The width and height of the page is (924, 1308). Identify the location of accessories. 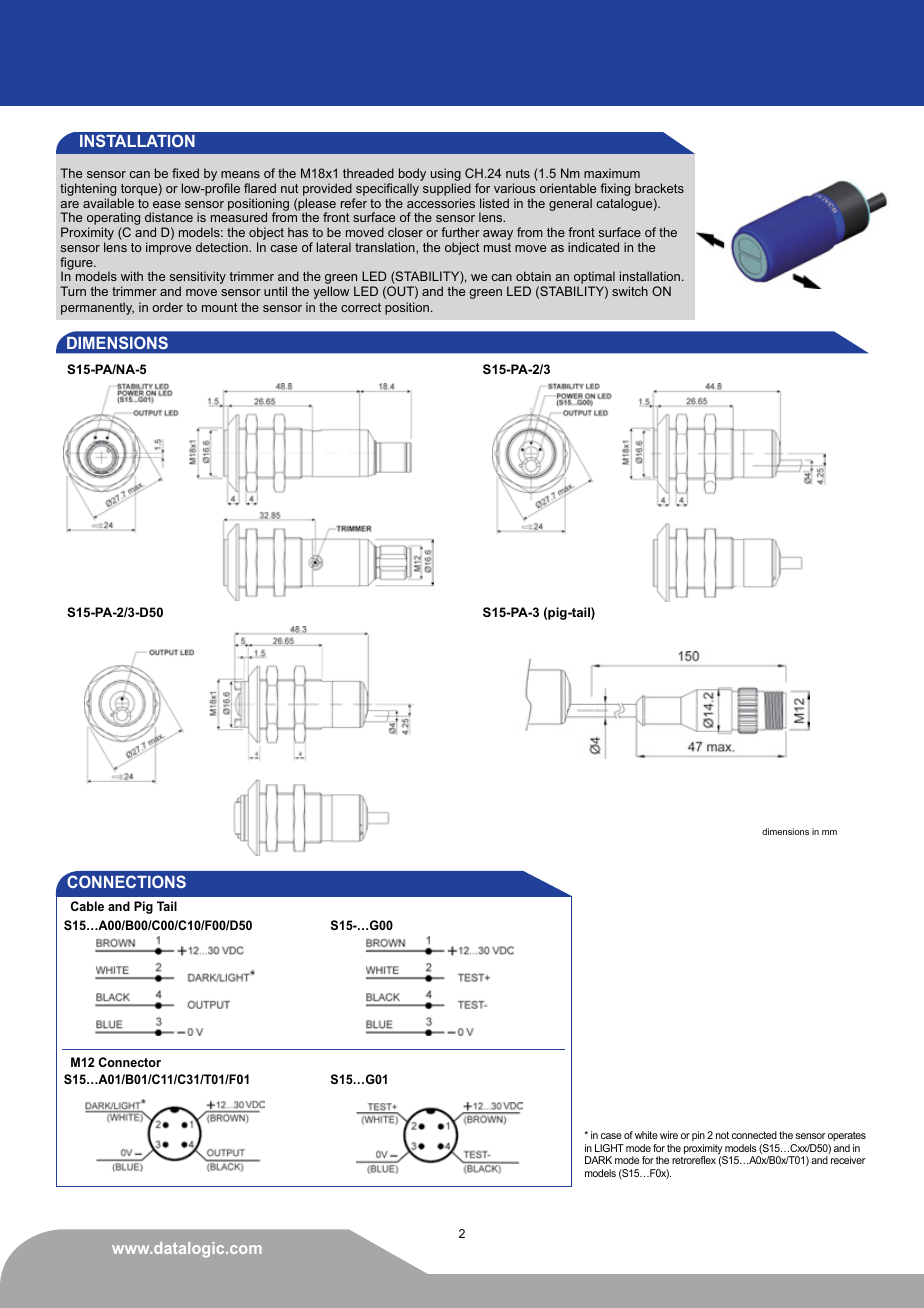
(441, 203).
